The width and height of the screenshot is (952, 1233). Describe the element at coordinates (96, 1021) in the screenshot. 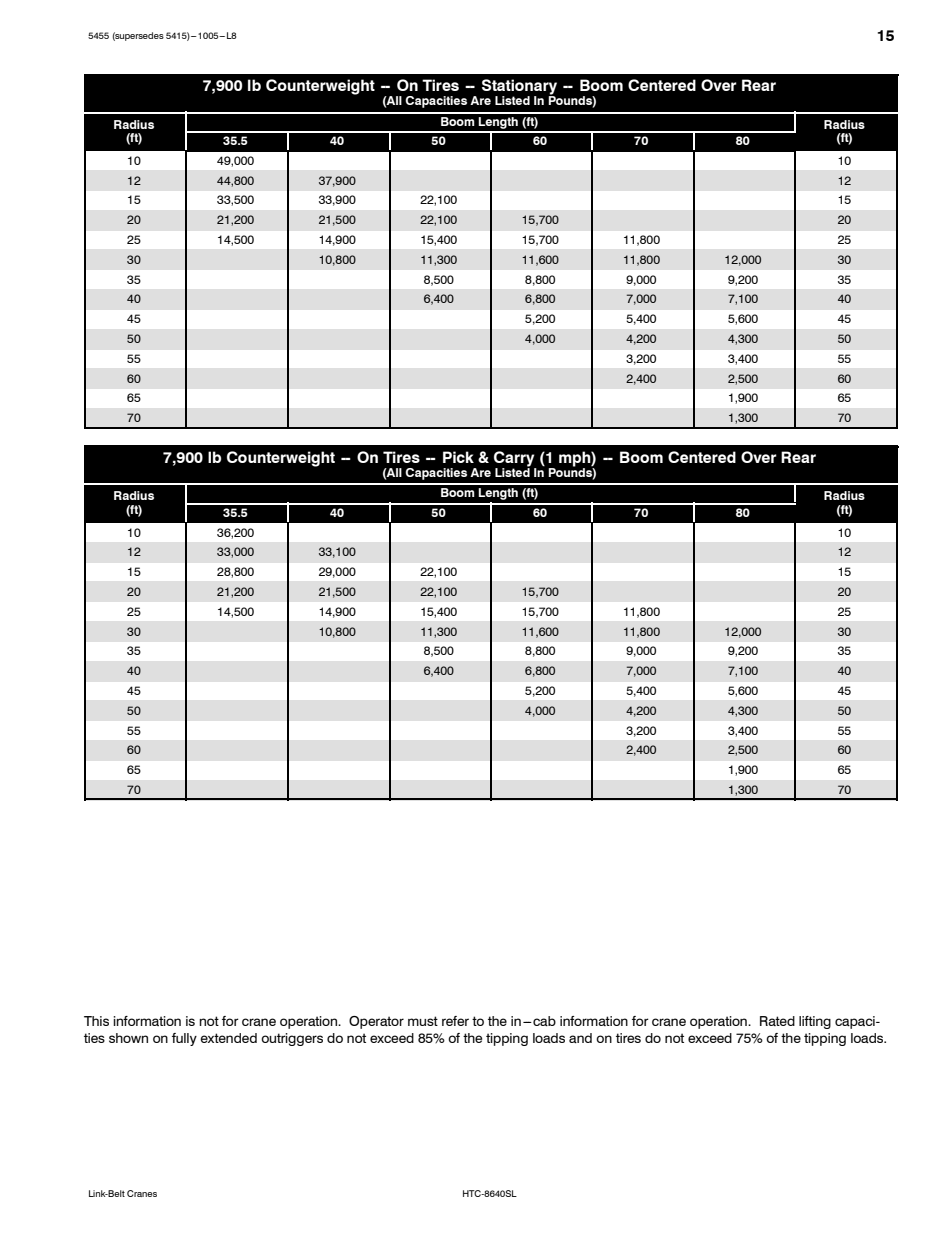

I see `This` at that location.
